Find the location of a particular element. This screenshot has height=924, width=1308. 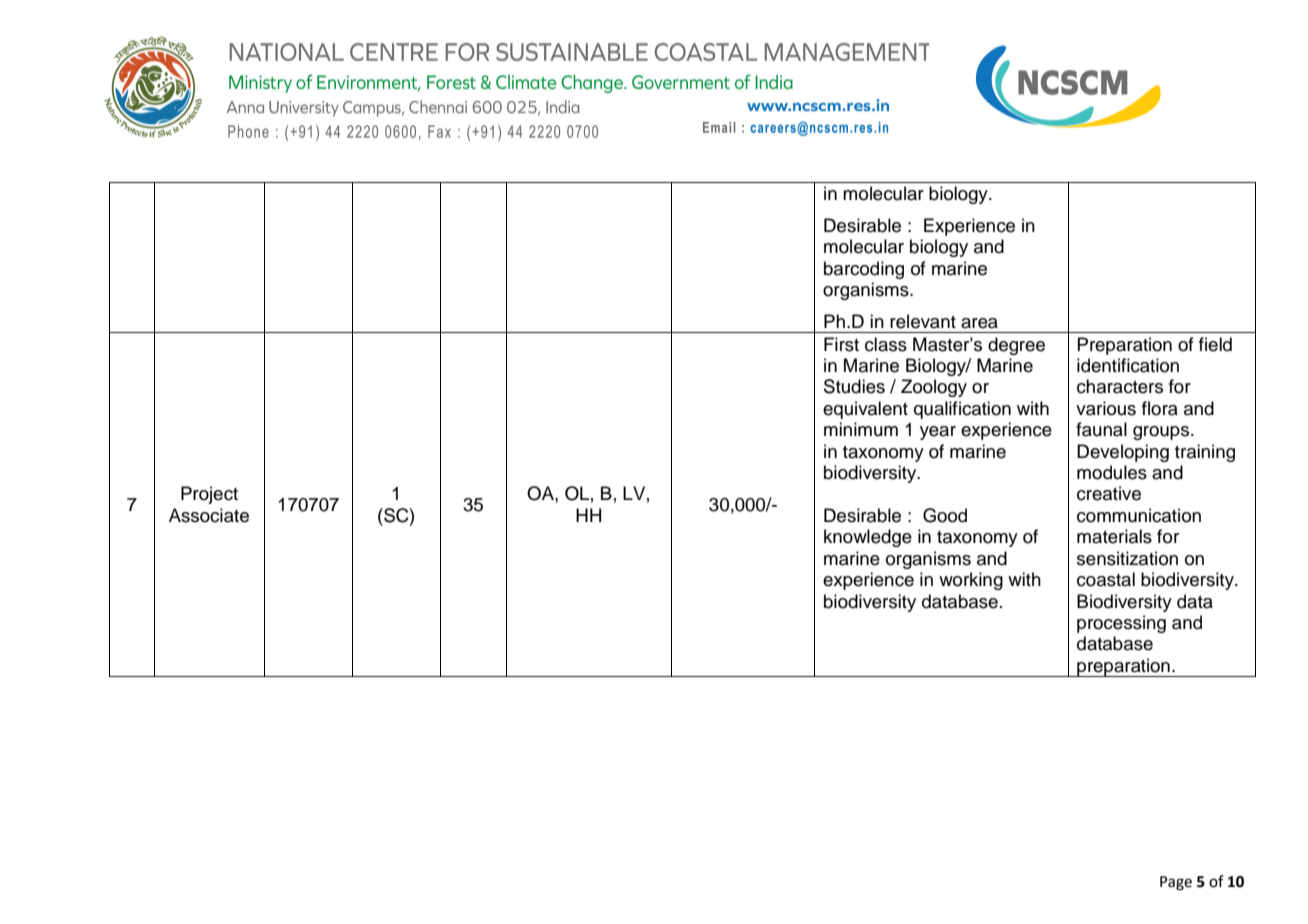

barcoding is located at coordinates (864, 270).
